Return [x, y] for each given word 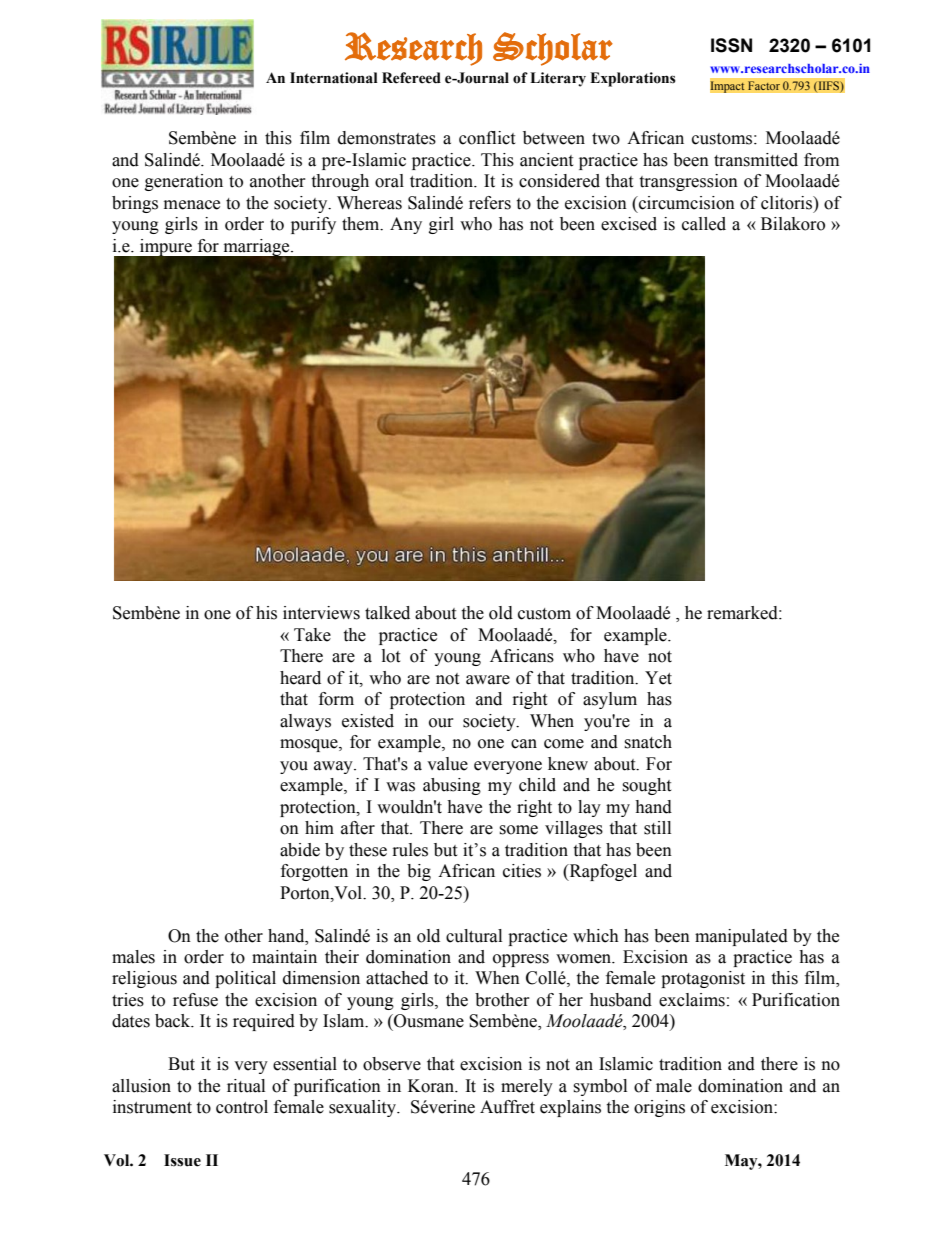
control [242, 1107]
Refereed [411, 78]
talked [387, 613]
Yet [658, 678]
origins [659, 1108]
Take [312, 635]
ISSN [731, 45]
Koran [432, 1086]
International [334, 78]
